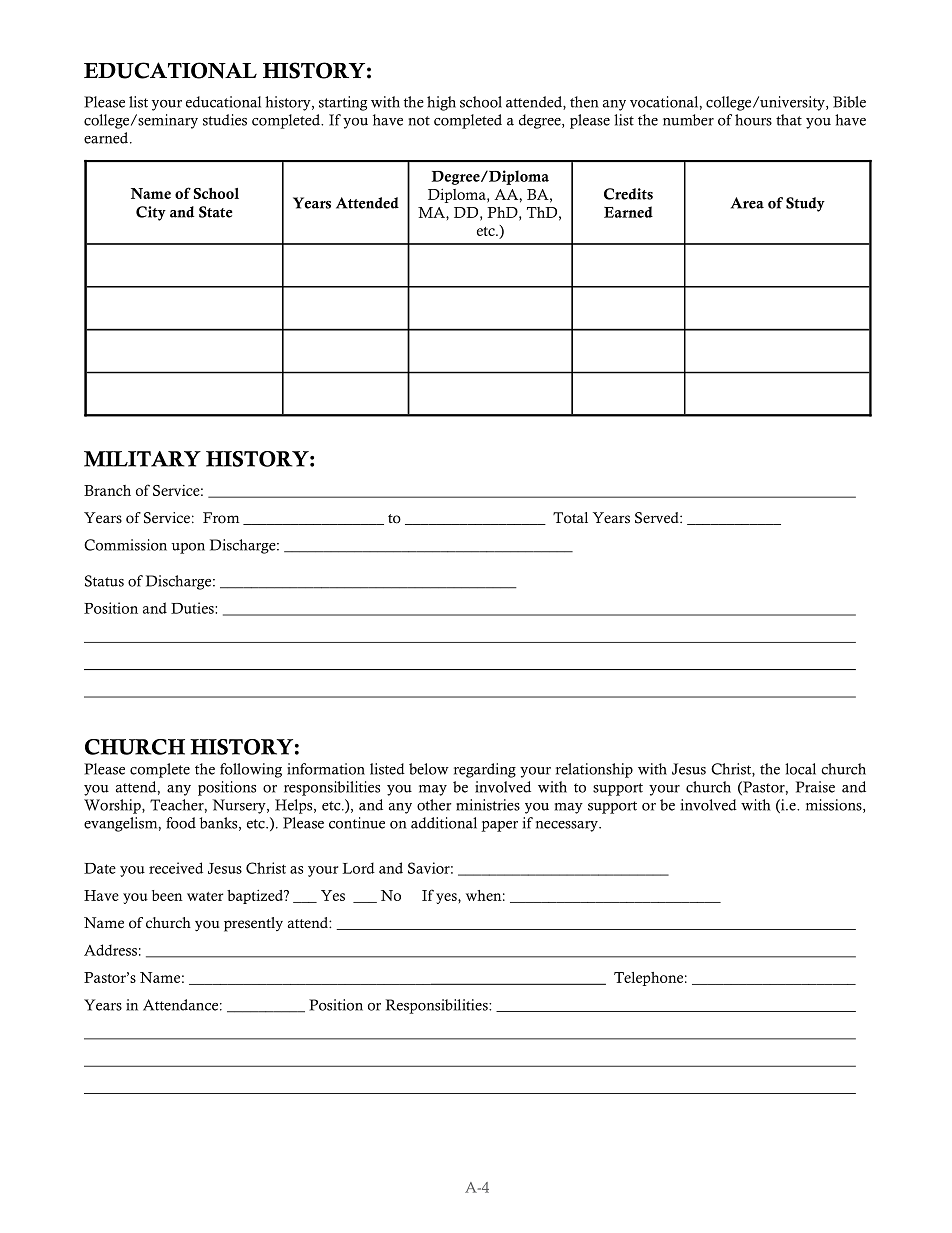 Image resolution: width=952 pixels, height=1233 pixels. Describe the element at coordinates (658, 518) in the screenshot. I see `Served` at that location.
